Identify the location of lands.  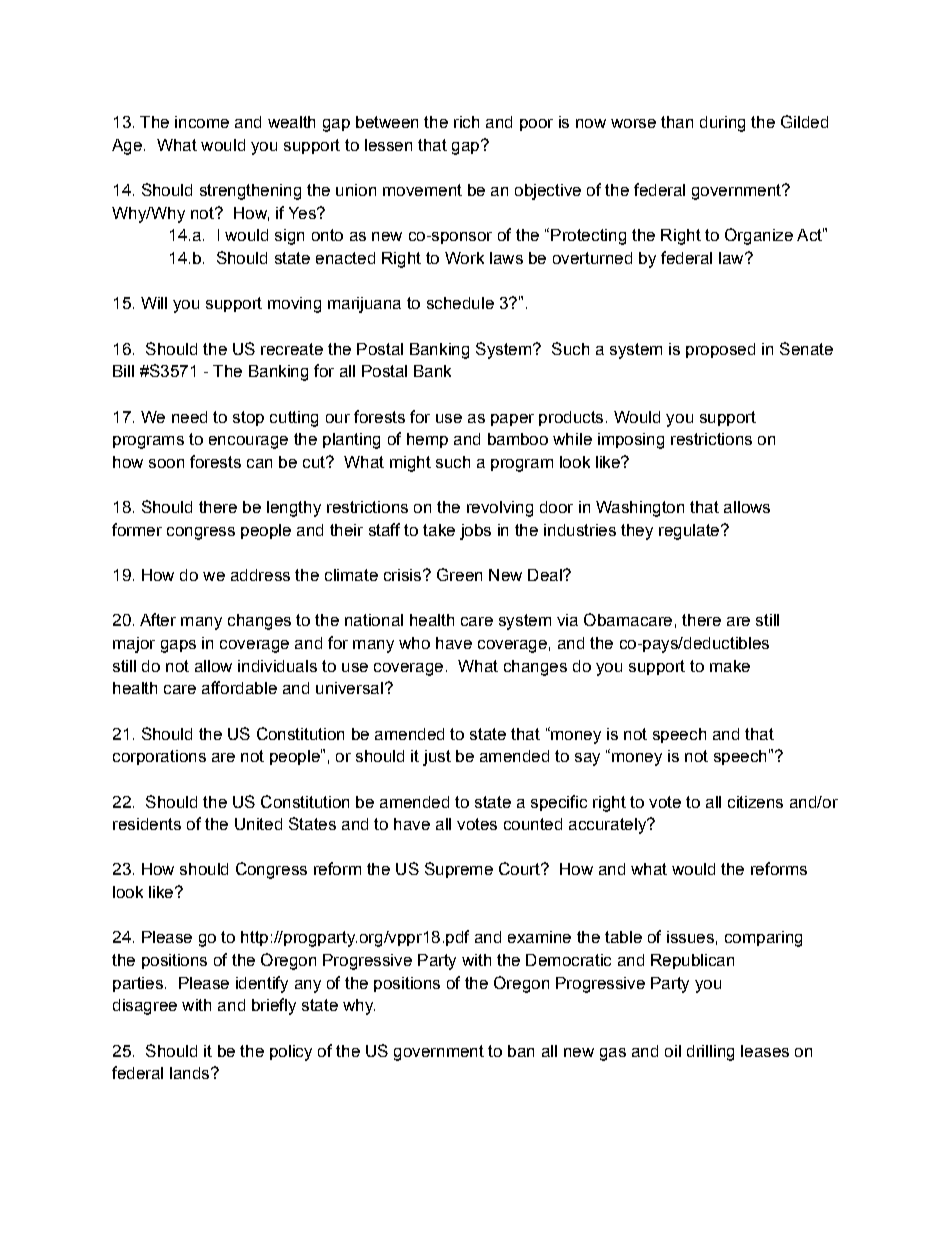
(191, 1073).
